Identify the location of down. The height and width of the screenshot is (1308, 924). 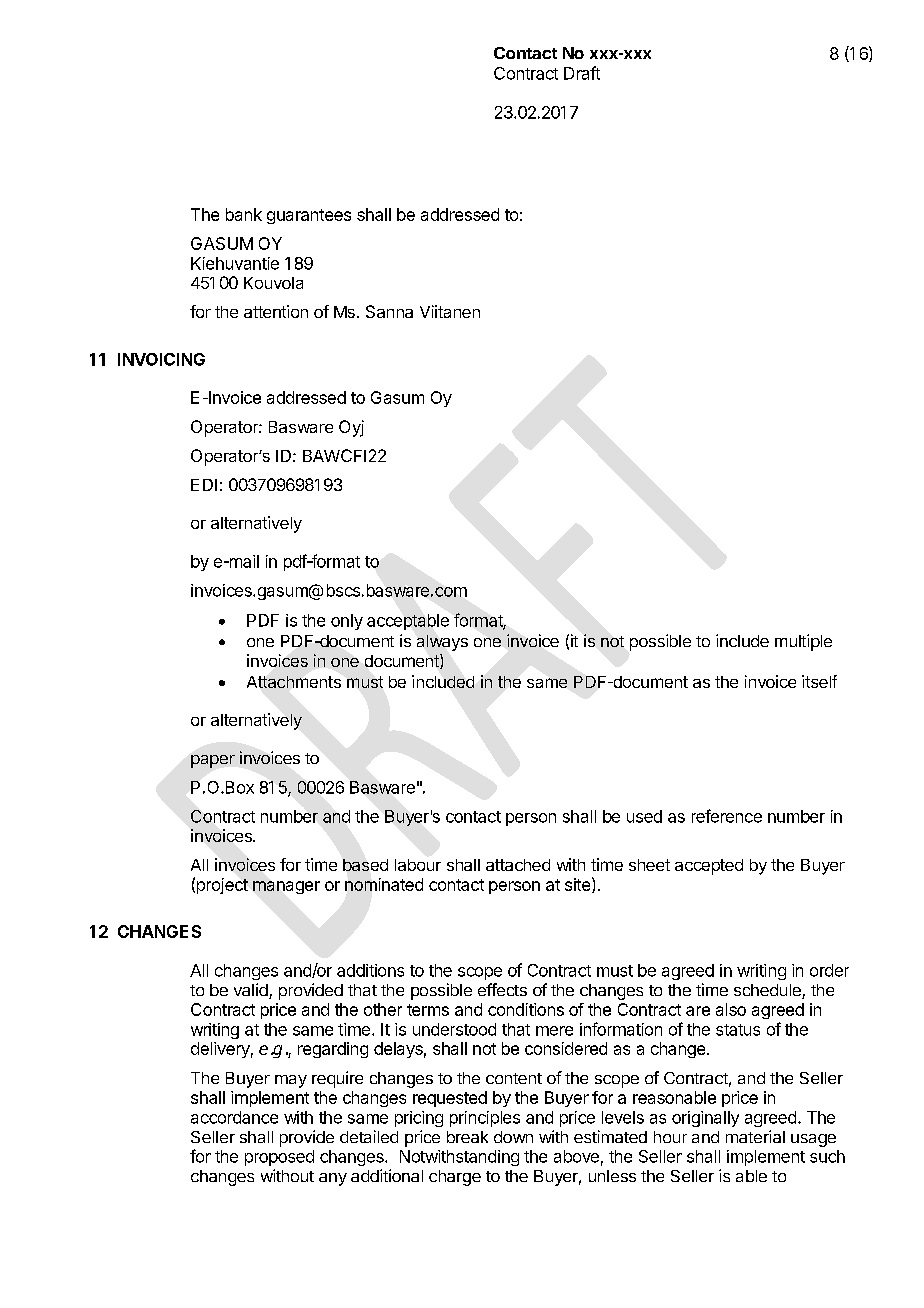
(513, 1137).
